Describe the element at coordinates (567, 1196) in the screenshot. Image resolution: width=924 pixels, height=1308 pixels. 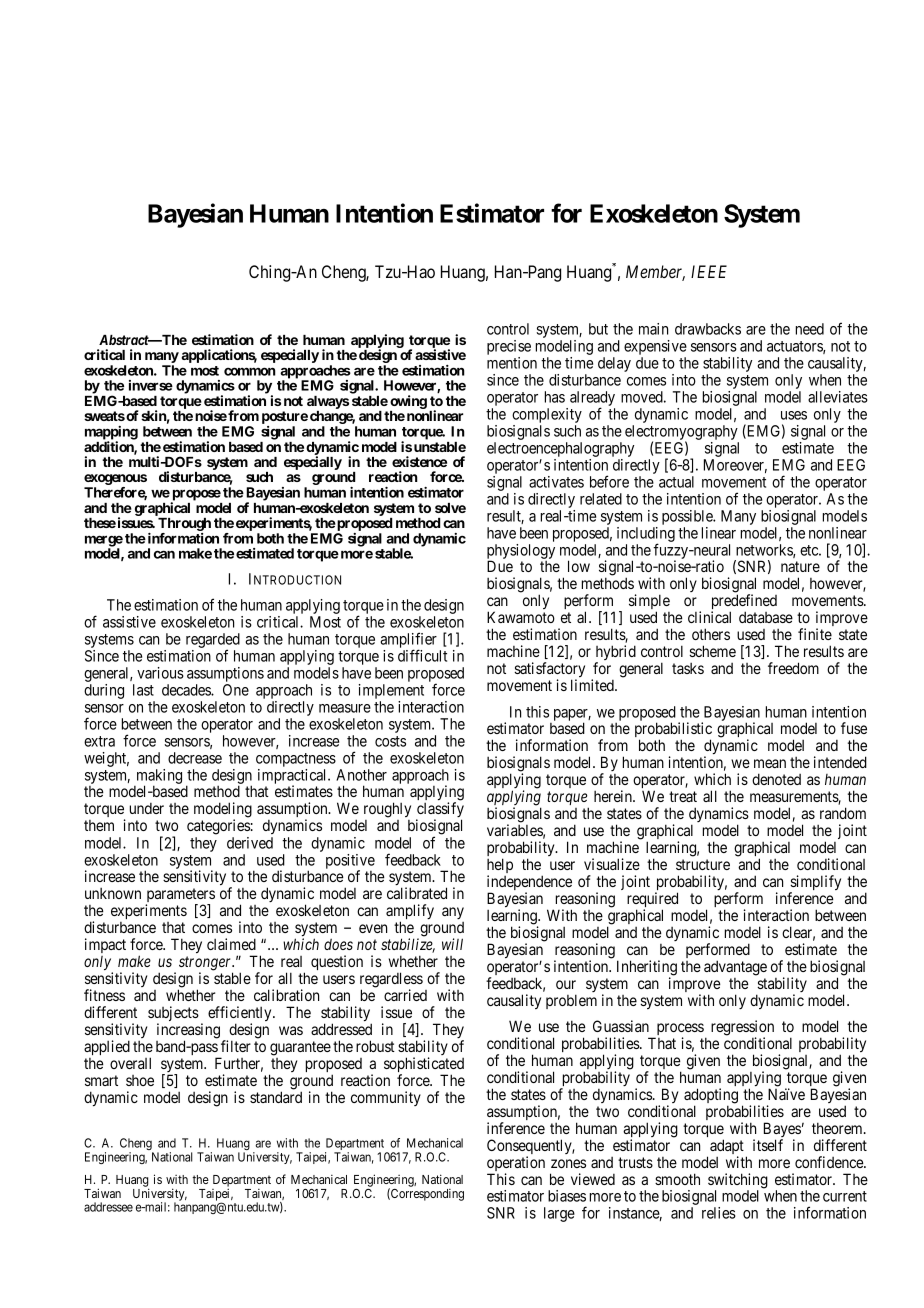
I see `biases` at that location.
